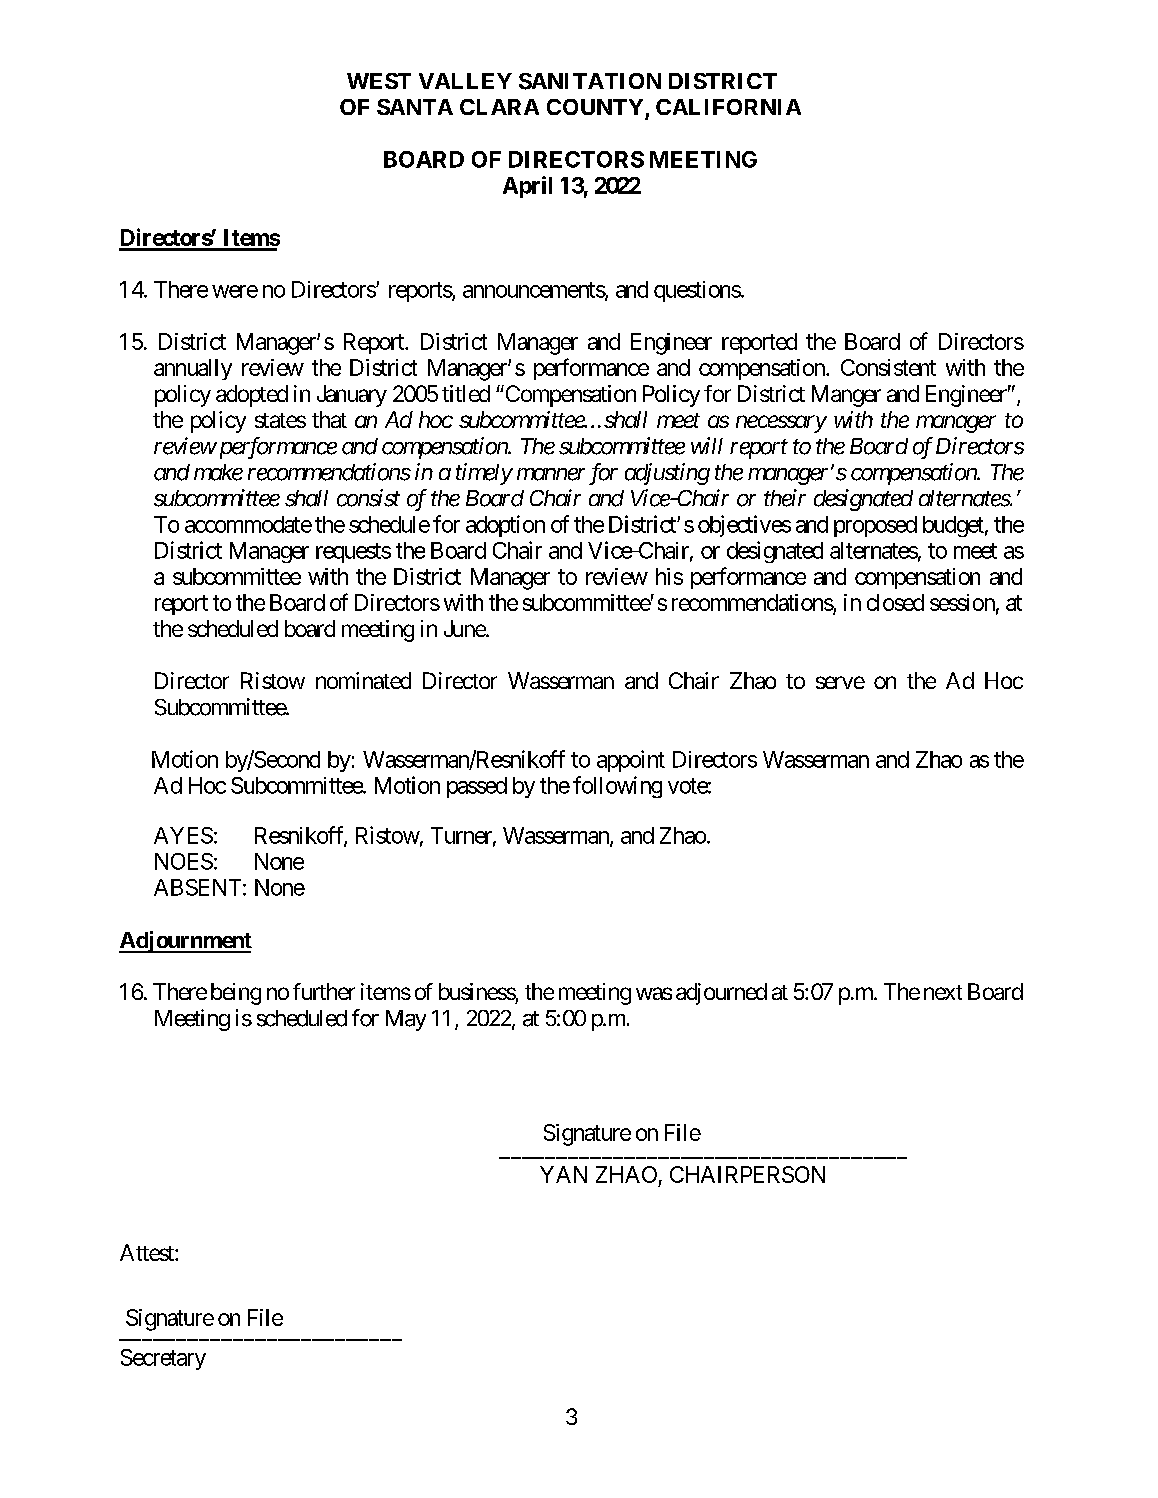 The width and height of the image is (1158, 1498). Describe the element at coordinates (236, 994) in the image. I see `being` at that location.
